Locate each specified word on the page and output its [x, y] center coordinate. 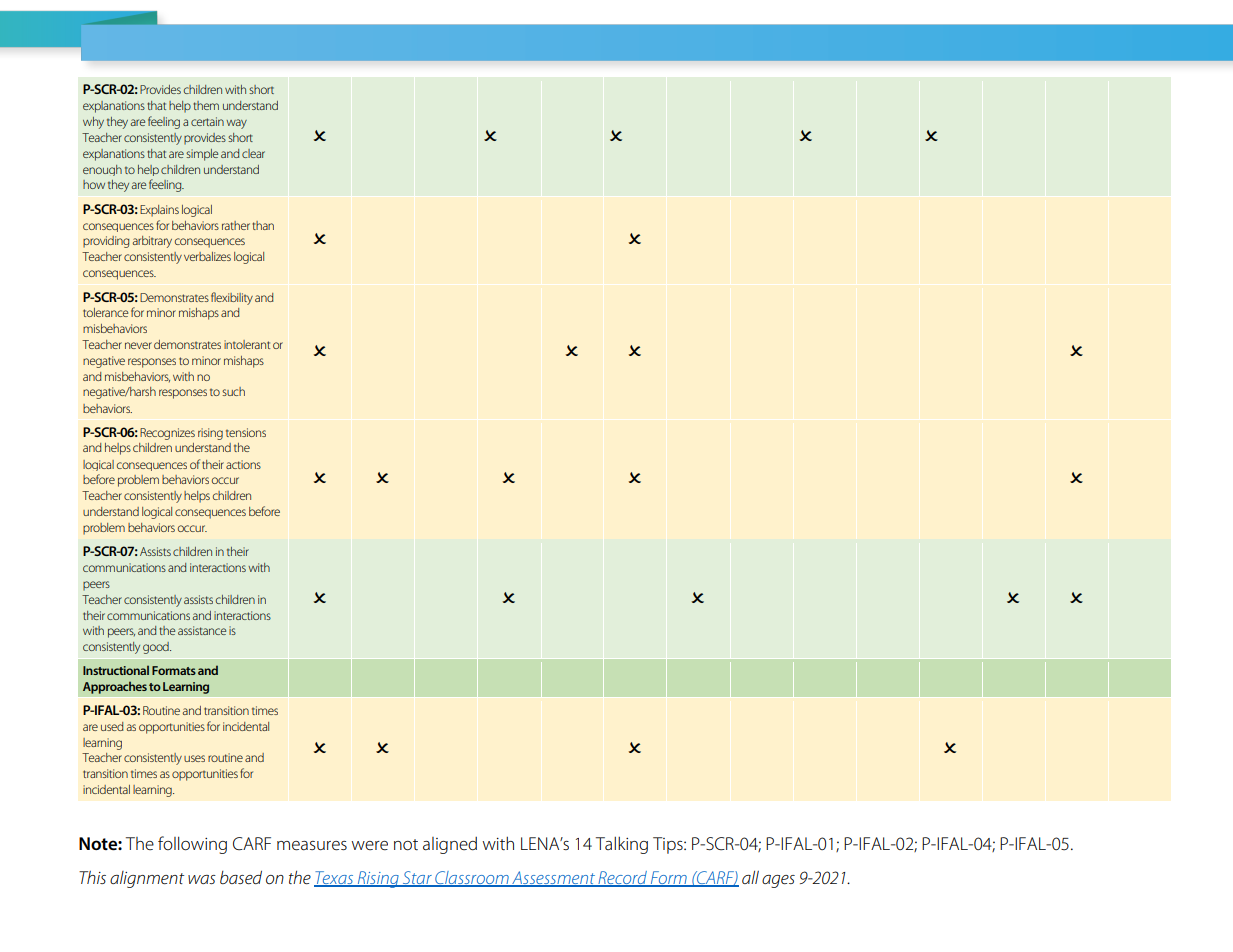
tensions [246, 432]
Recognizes [167, 434]
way [236, 124]
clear [253, 153]
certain [207, 121]
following [192, 845]
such [233, 391]
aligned [450, 845]
